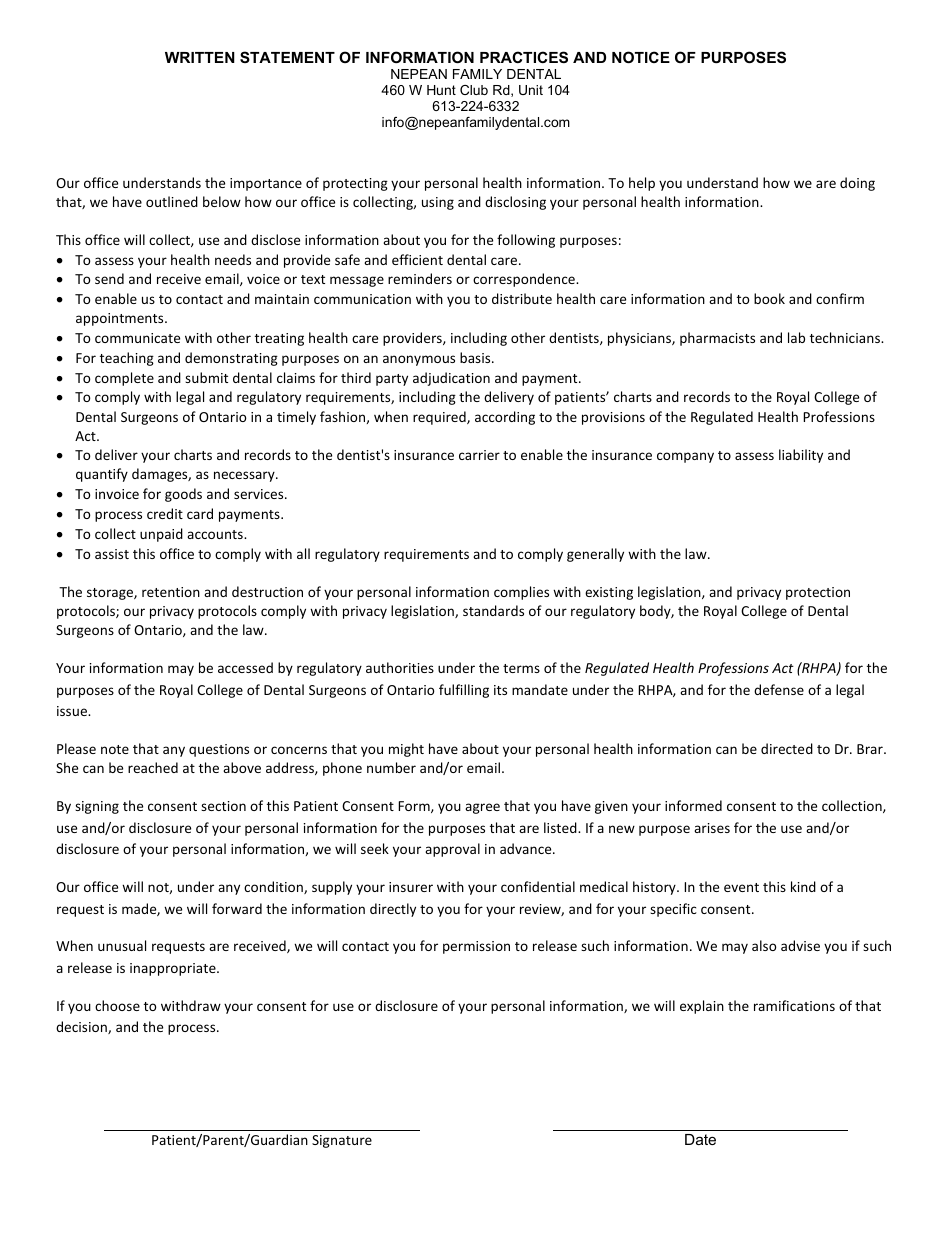 The height and width of the image is (1233, 952). What do you see at coordinates (474, 90) in the image?
I see `Club` at bounding box center [474, 90].
